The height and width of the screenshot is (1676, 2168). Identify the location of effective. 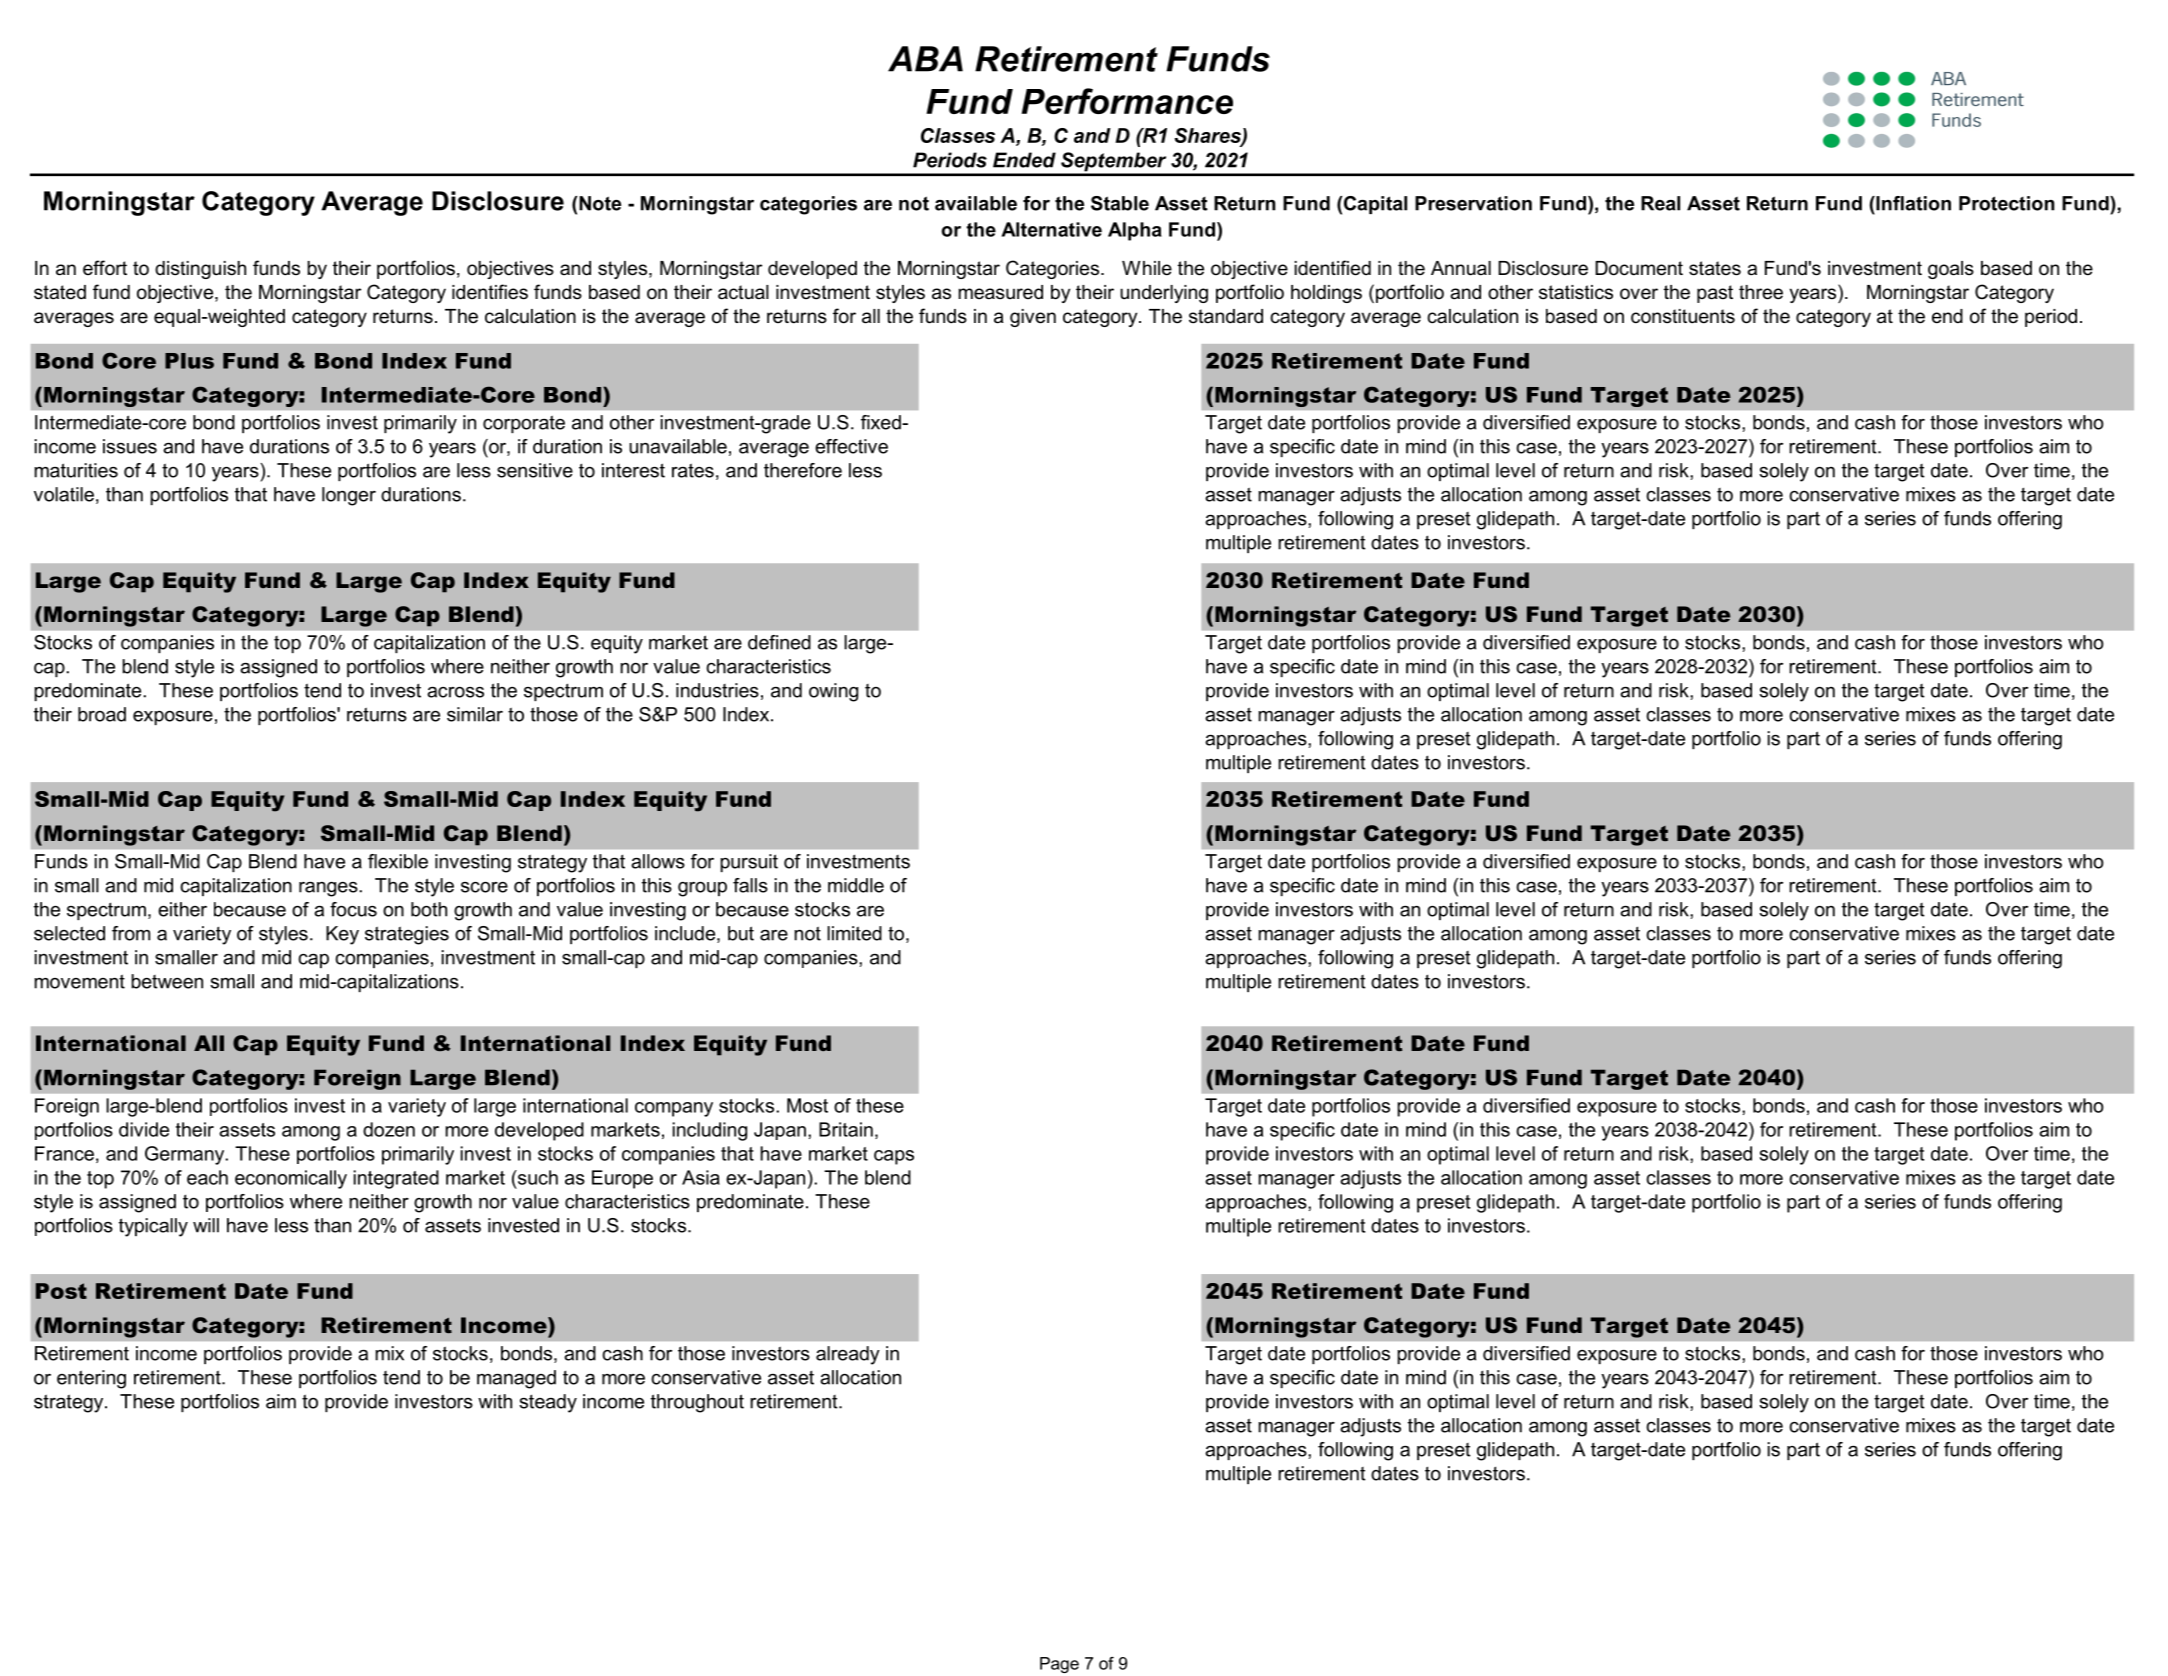
(851, 446).
